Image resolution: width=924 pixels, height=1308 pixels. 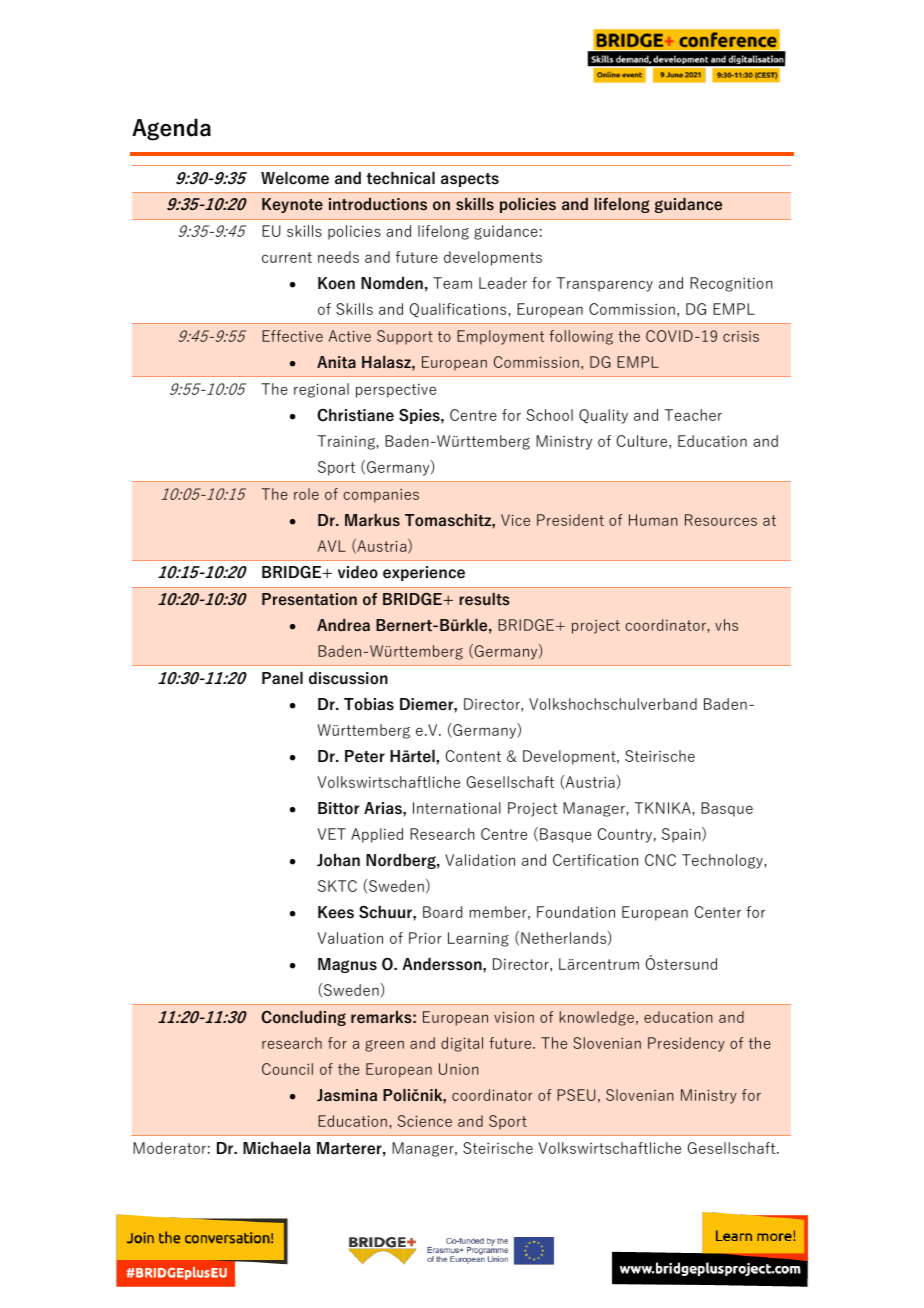 I want to click on Recognition, so click(x=731, y=284).
